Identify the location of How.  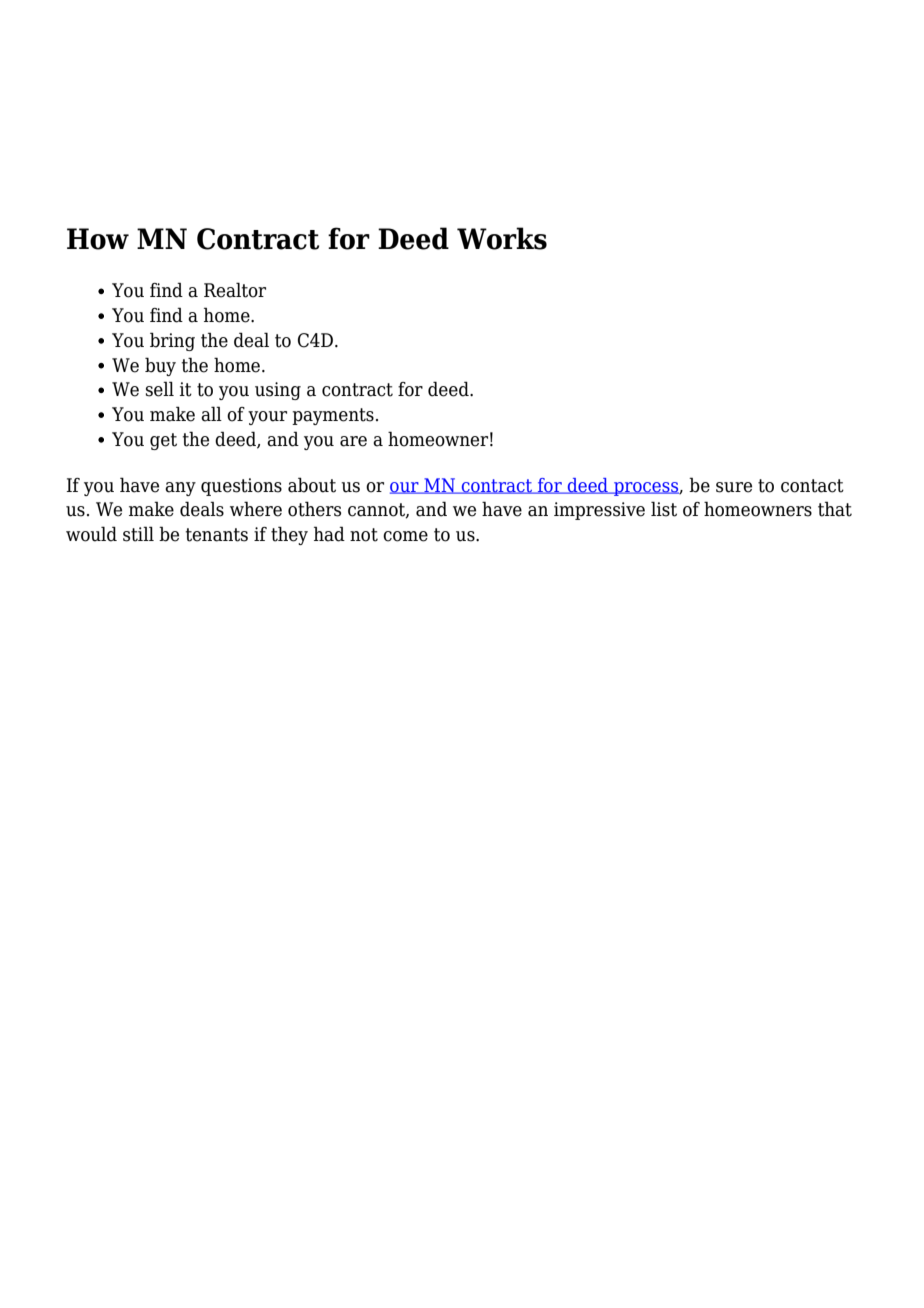
(98, 239).
